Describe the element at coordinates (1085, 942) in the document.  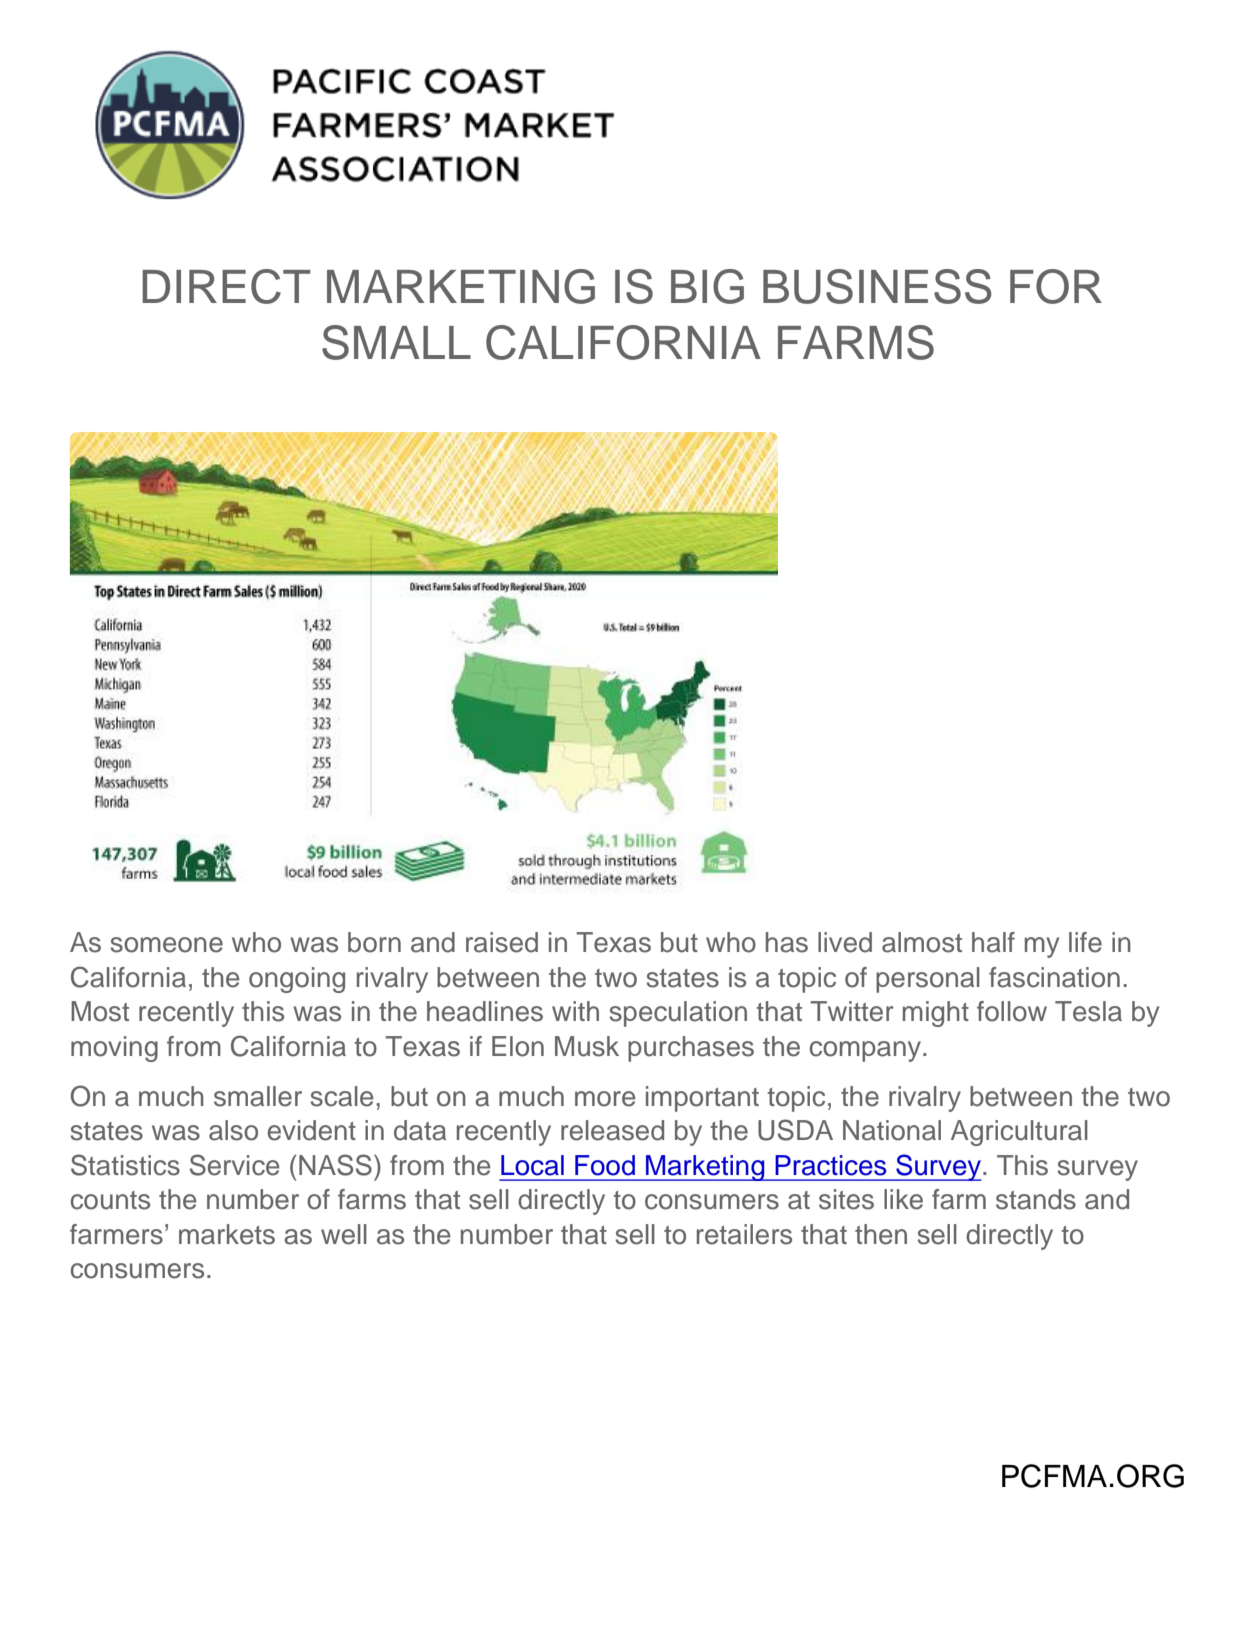
I see `life` at that location.
